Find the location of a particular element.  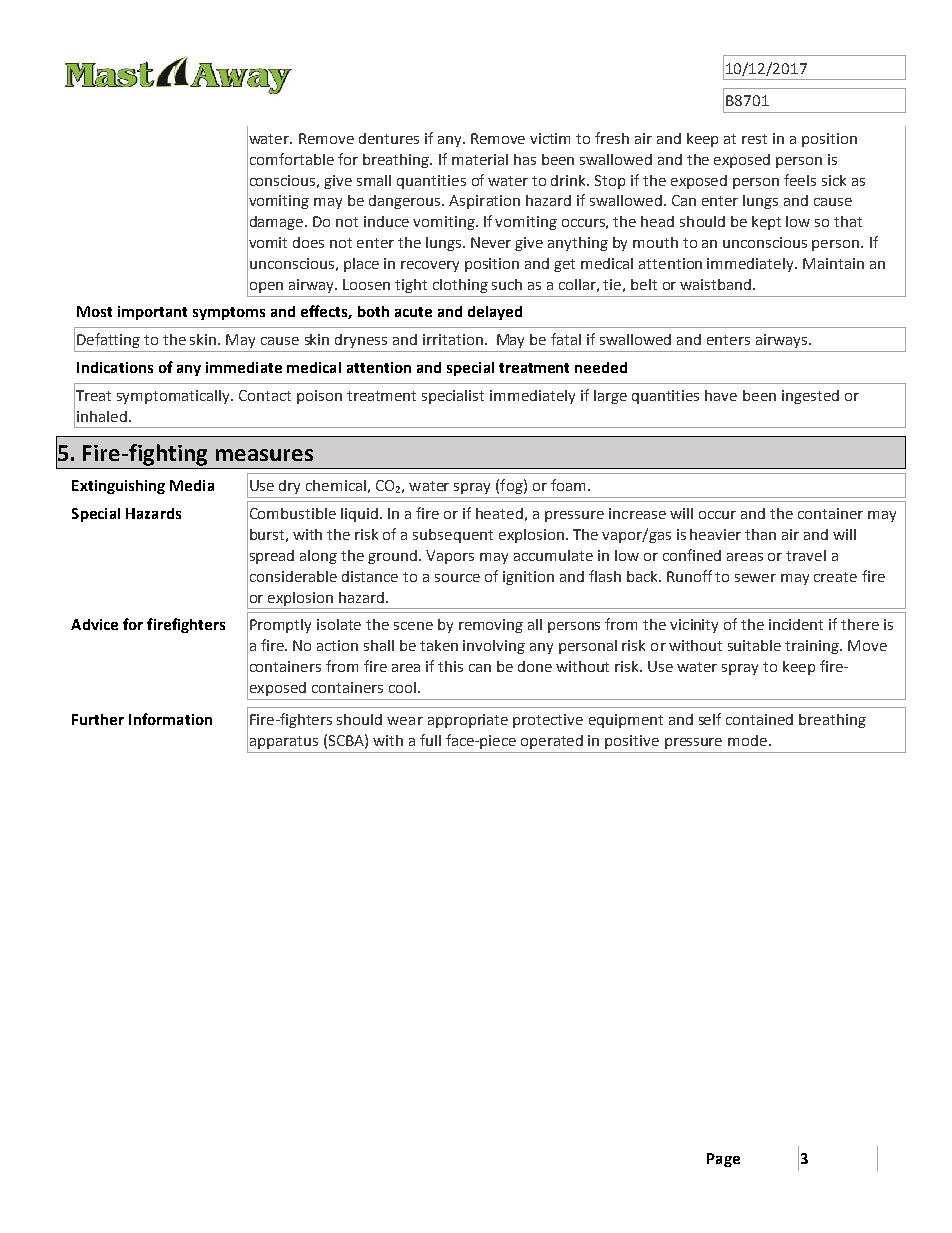

does is located at coordinates (308, 242).
